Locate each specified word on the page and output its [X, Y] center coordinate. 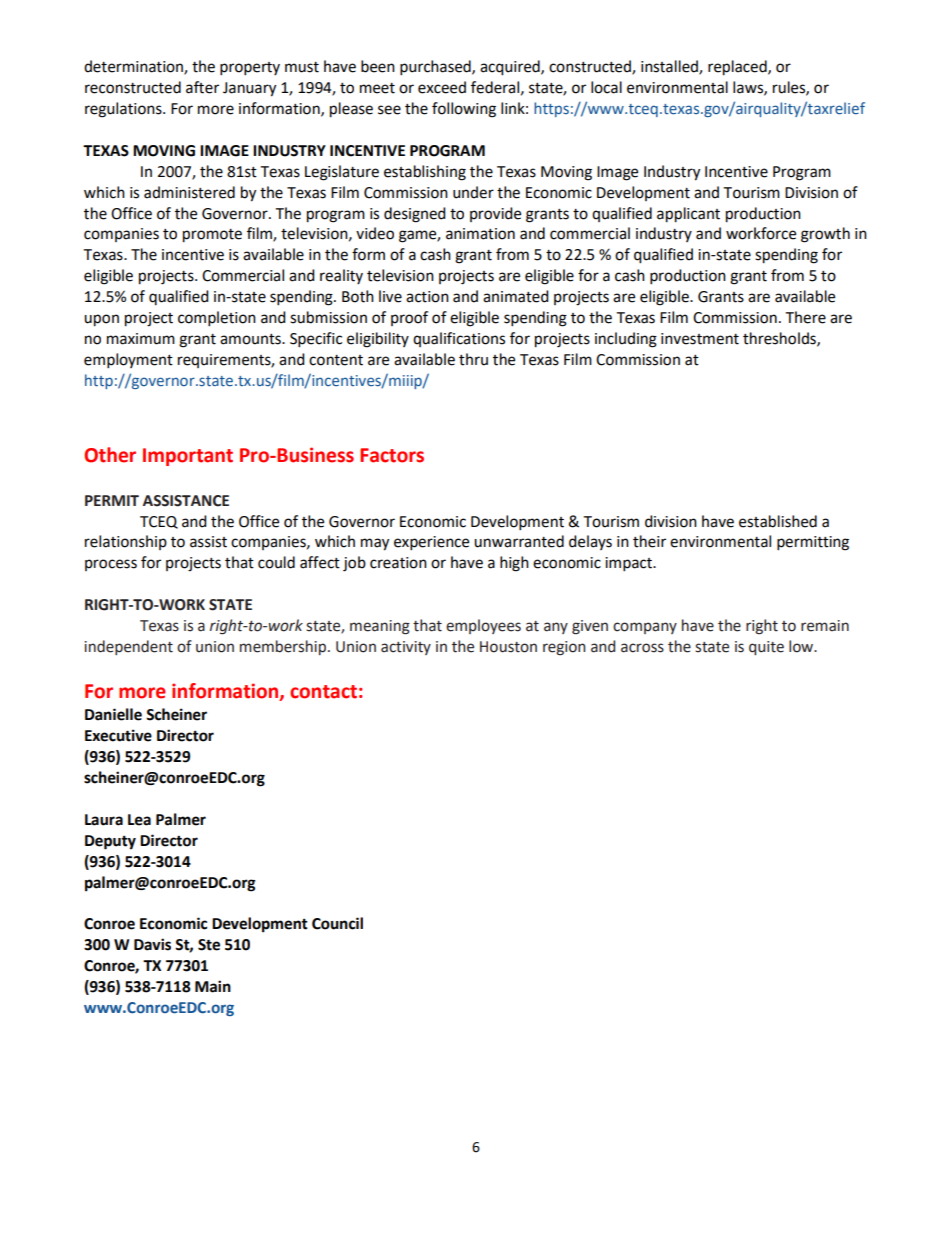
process [111, 565]
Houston [508, 647]
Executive [118, 735]
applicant [688, 215]
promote [212, 236]
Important [188, 457]
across [642, 648]
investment [700, 339]
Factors [392, 455]
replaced [738, 68]
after [202, 87]
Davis [152, 944]
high [514, 564]
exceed [442, 87]
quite [766, 648]
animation [480, 234]
